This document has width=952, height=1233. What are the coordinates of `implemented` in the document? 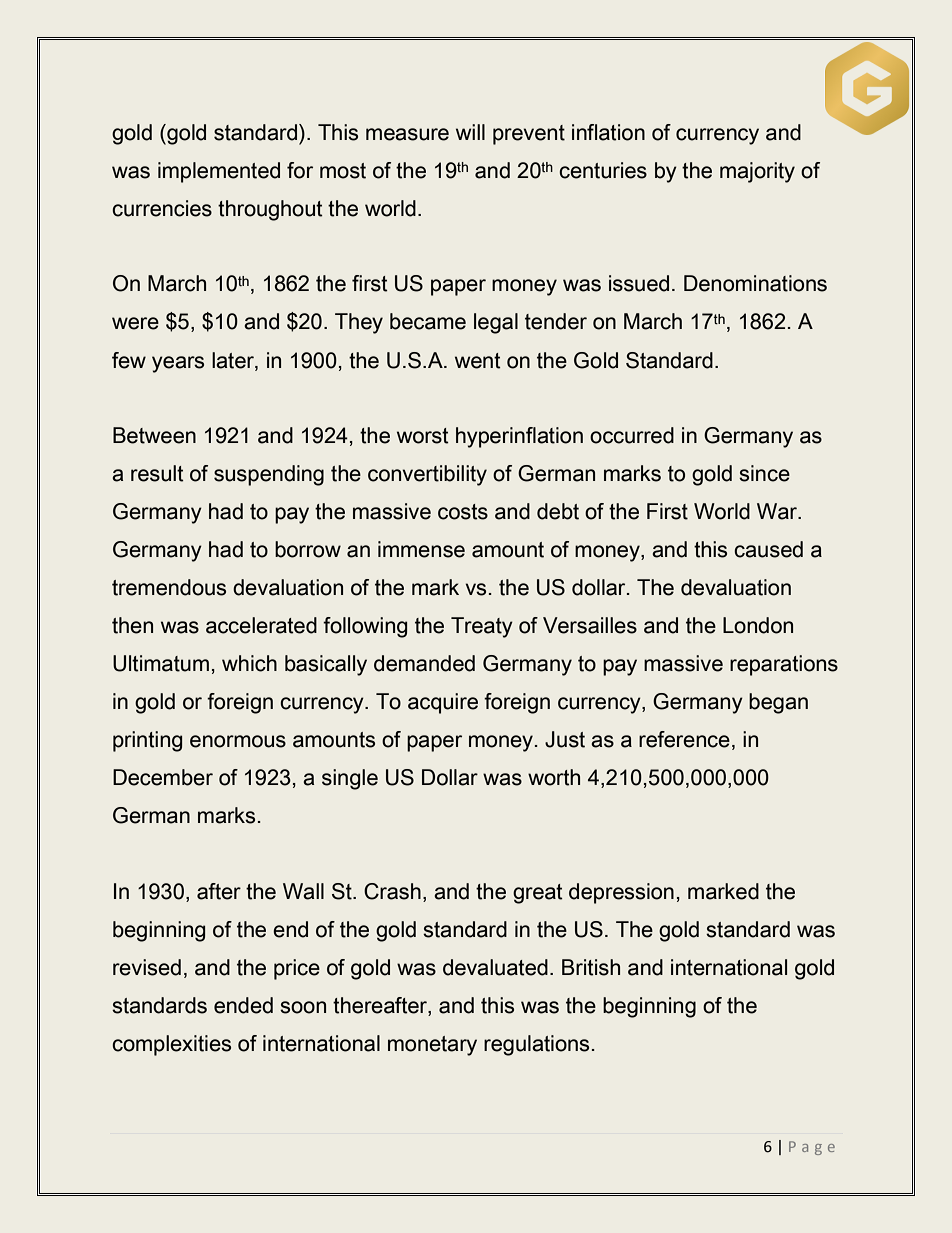 It's located at (219, 172).
